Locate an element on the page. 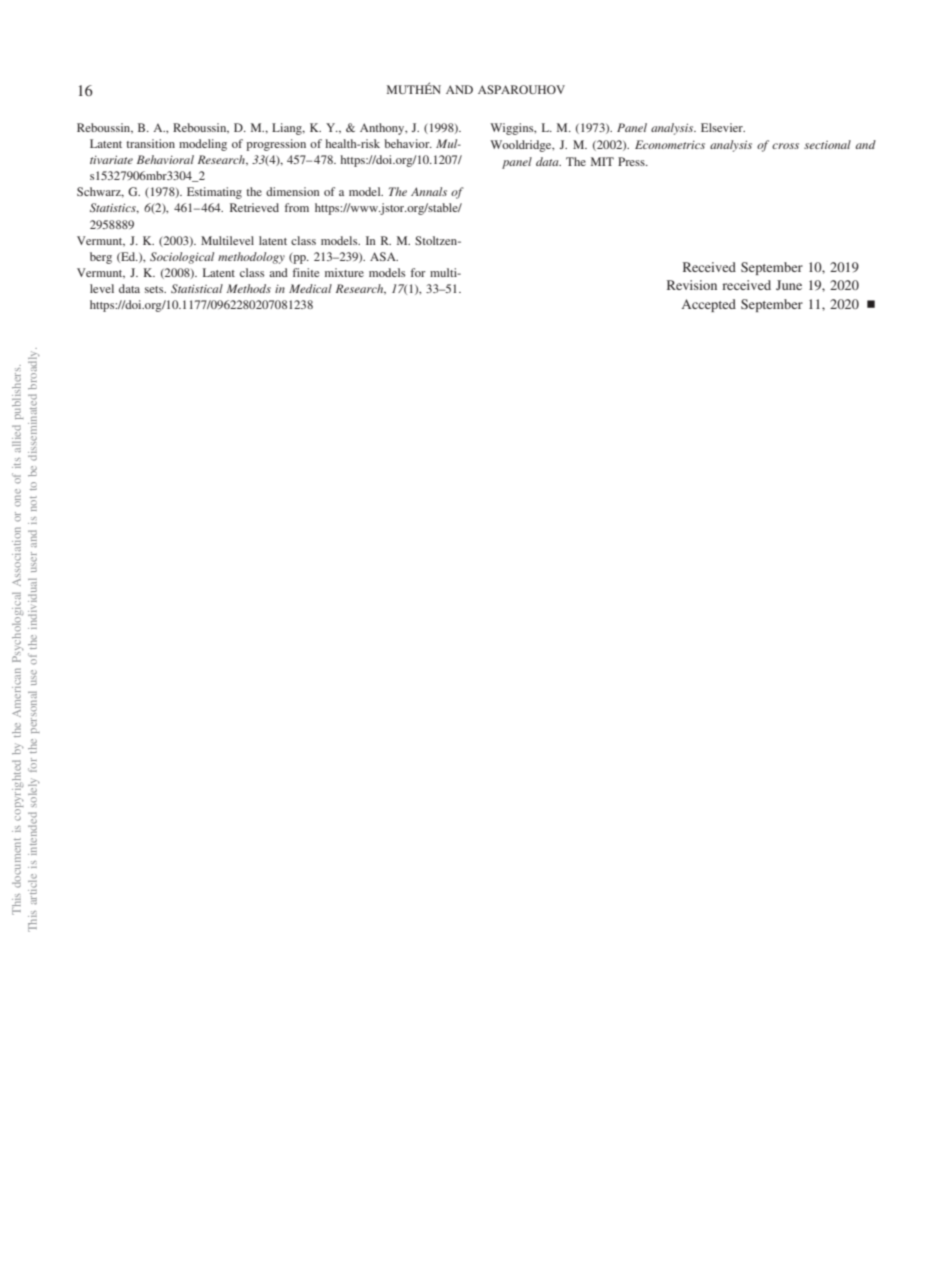 Image resolution: width=952 pixels, height=1270 pixels. Methods is located at coordinates (248, 288).
